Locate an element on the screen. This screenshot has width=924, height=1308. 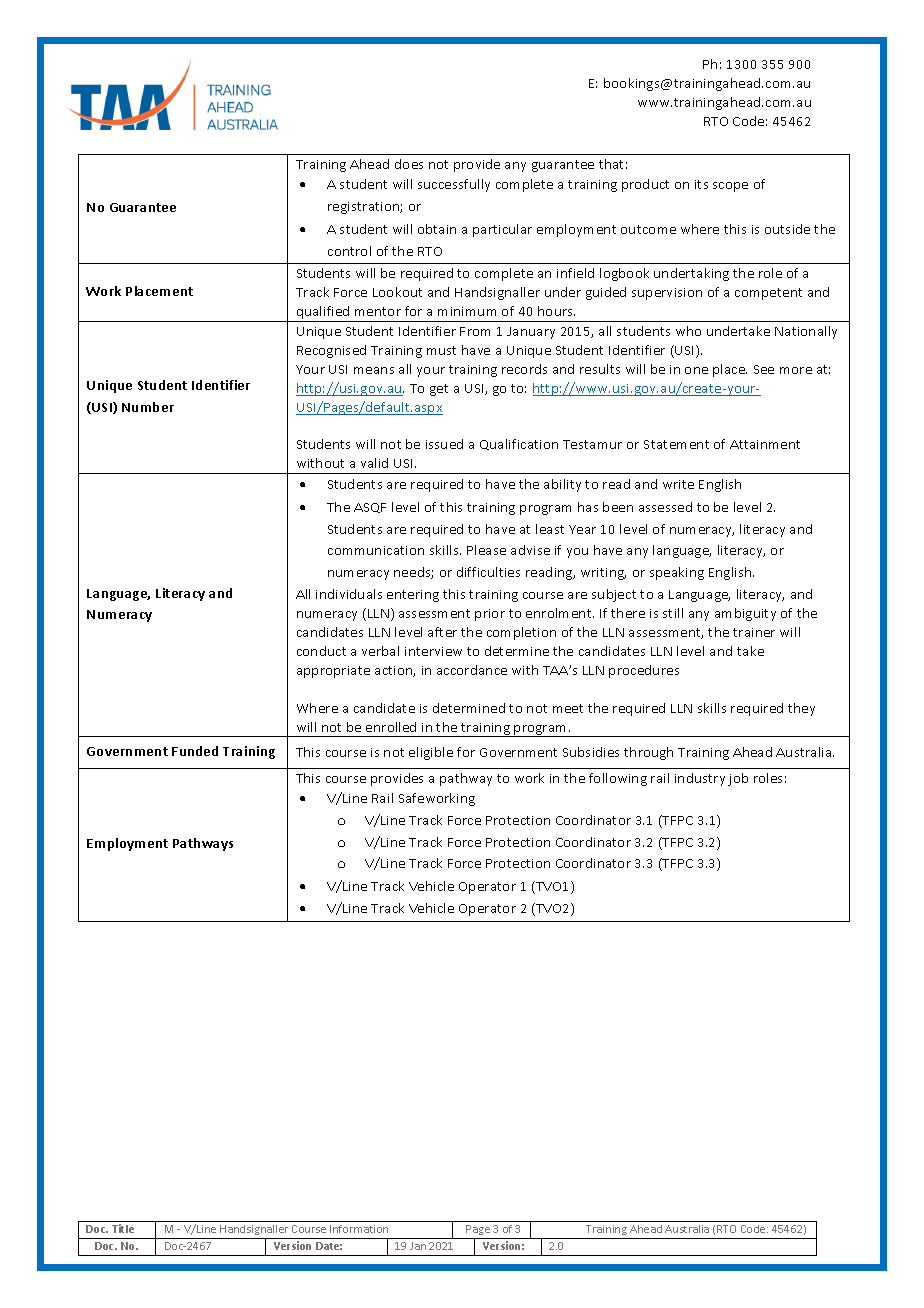
scope is located at coordinates (730, 187).
